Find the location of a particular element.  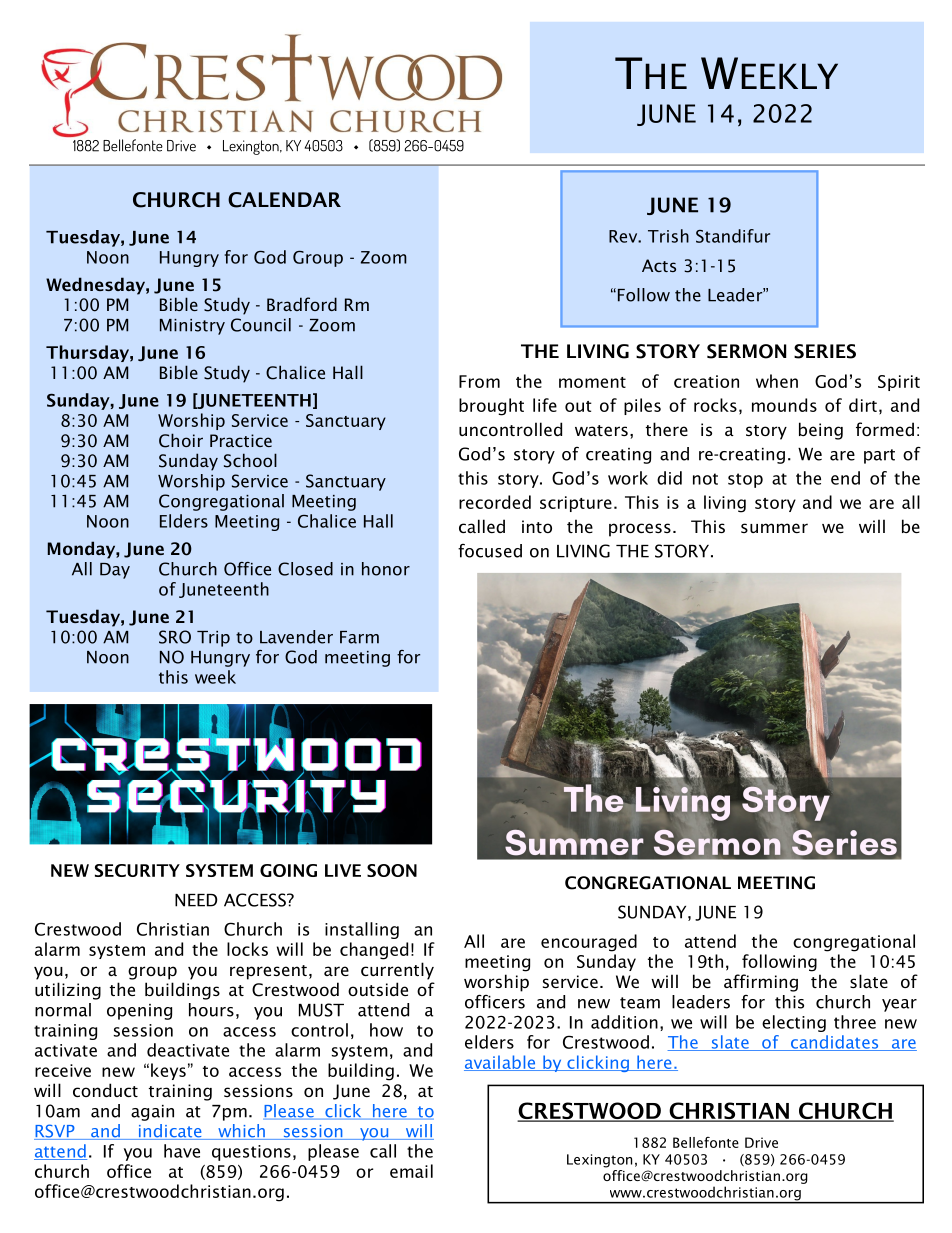

SRO is located at coordinates (175, 637).
